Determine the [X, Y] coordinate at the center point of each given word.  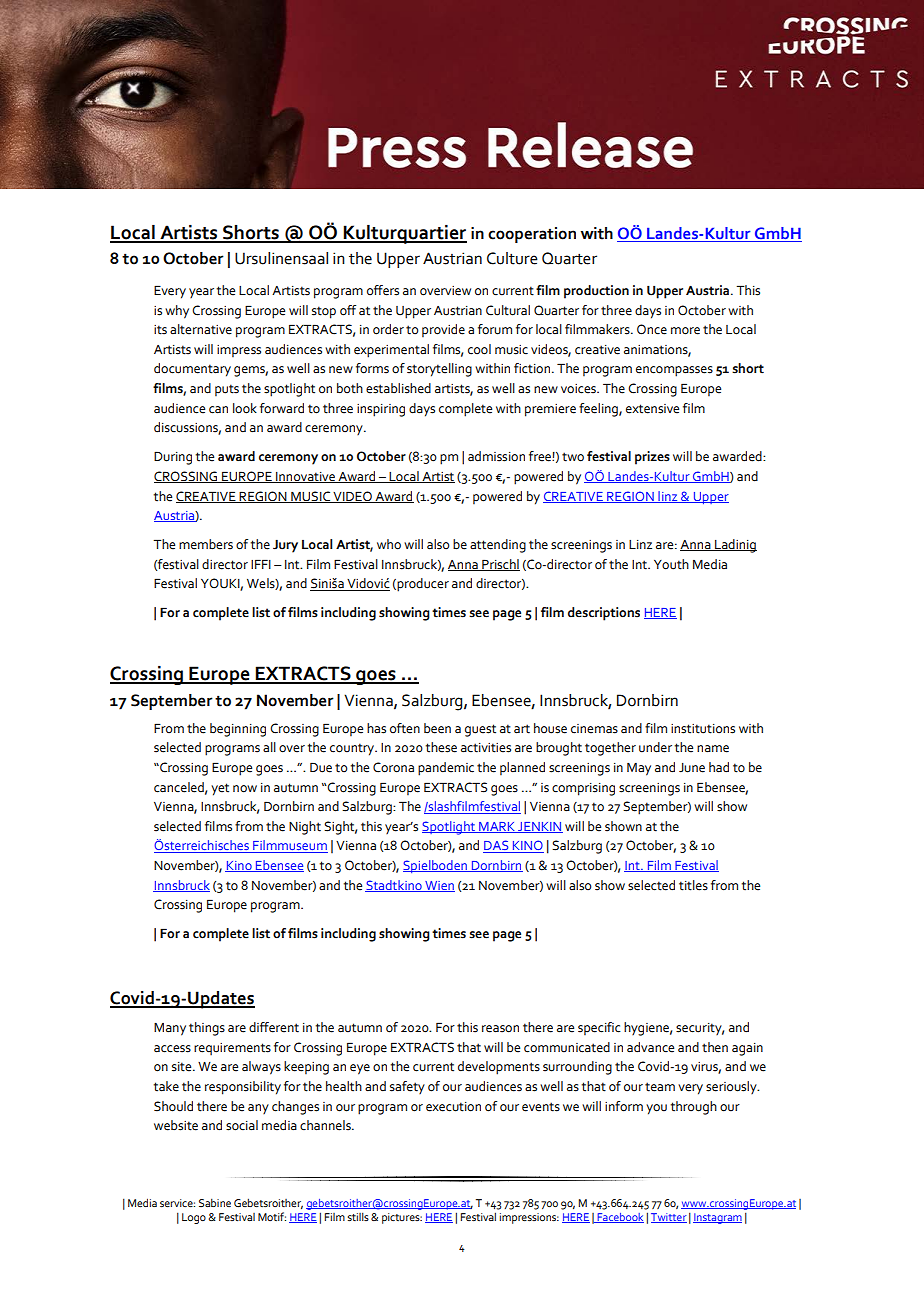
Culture [512, 258]
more [685, 331]
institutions [703, 729]
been [437, 728]
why [177, 312]
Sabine [215, 1202]
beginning [238, 730]
